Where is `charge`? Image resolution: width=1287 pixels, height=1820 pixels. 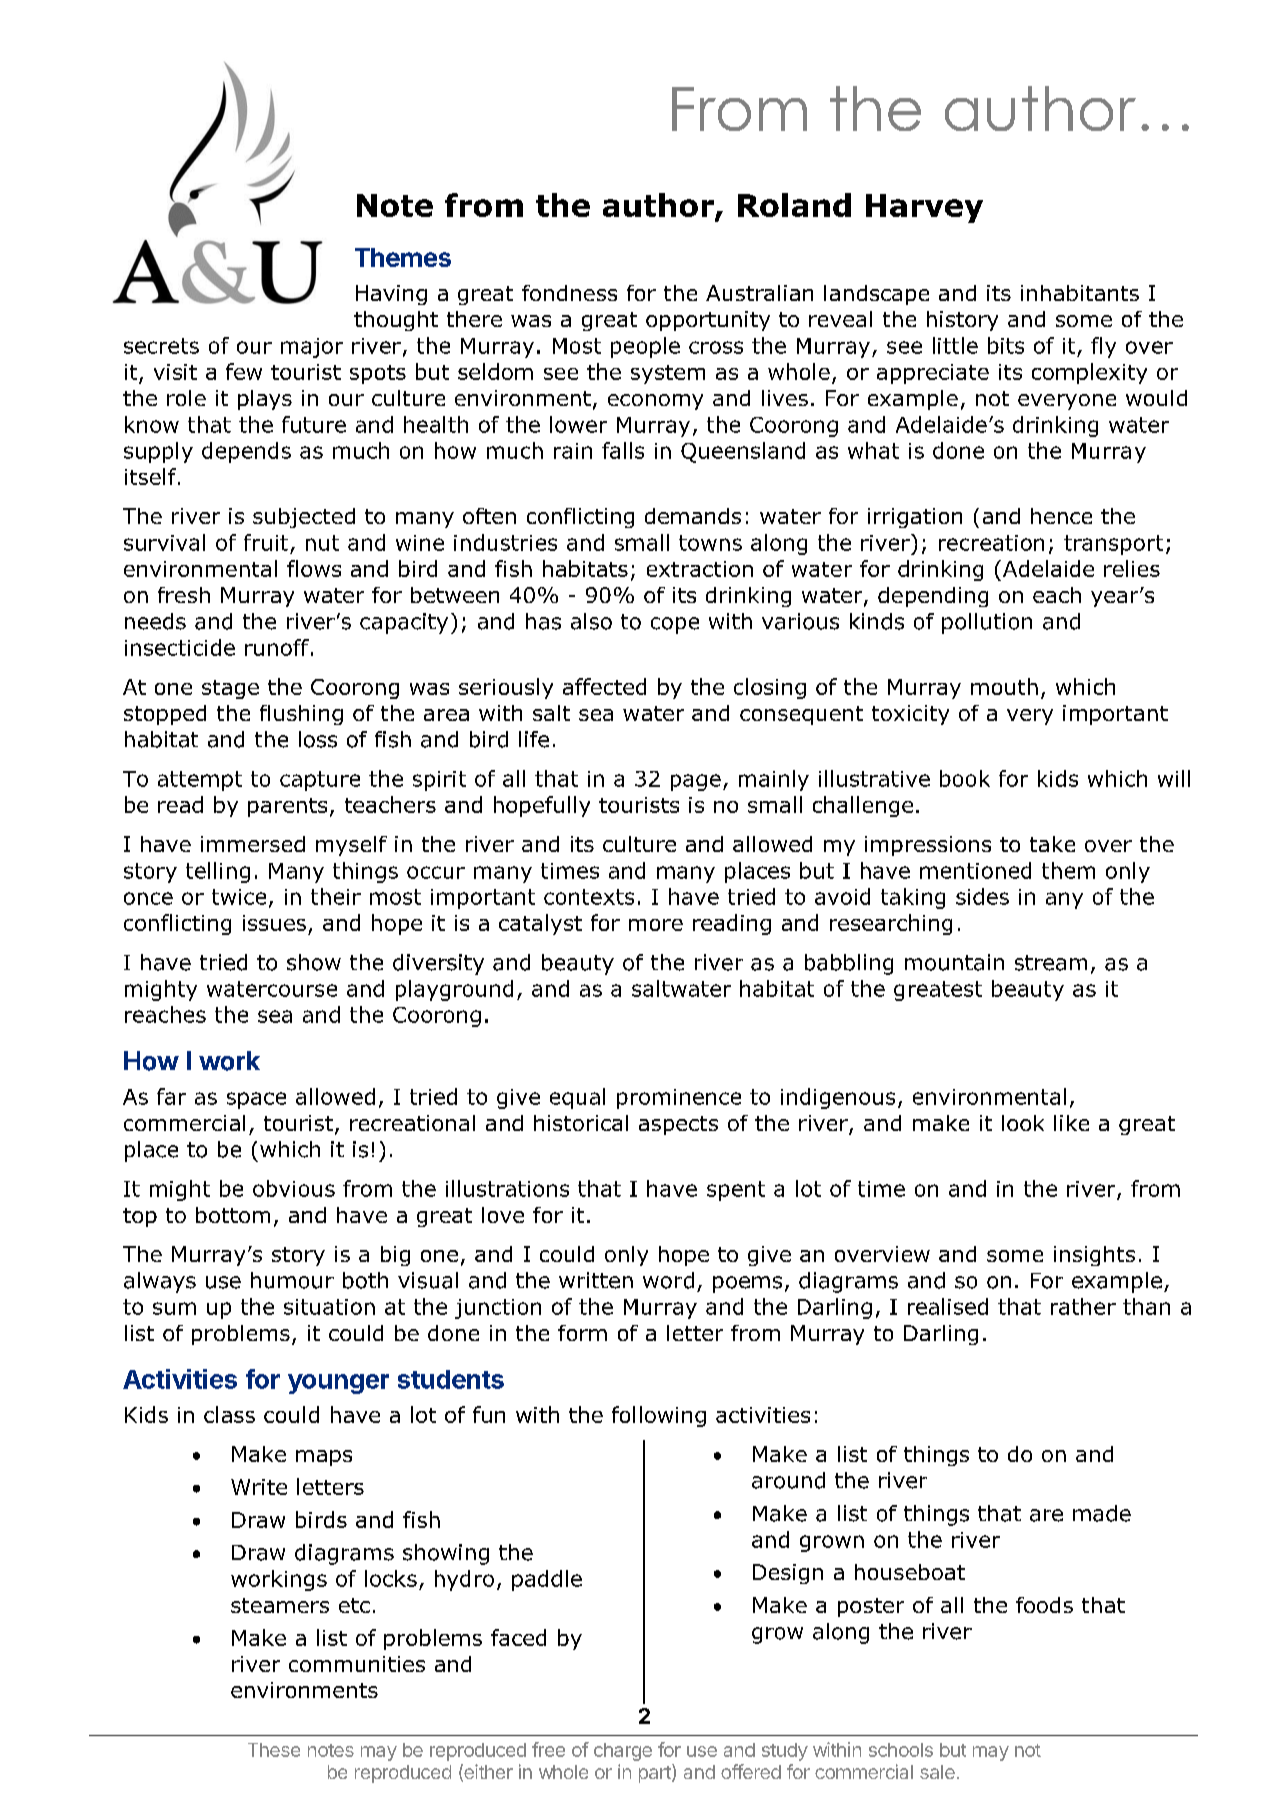 charge is located at coordinates (623, 1752).
